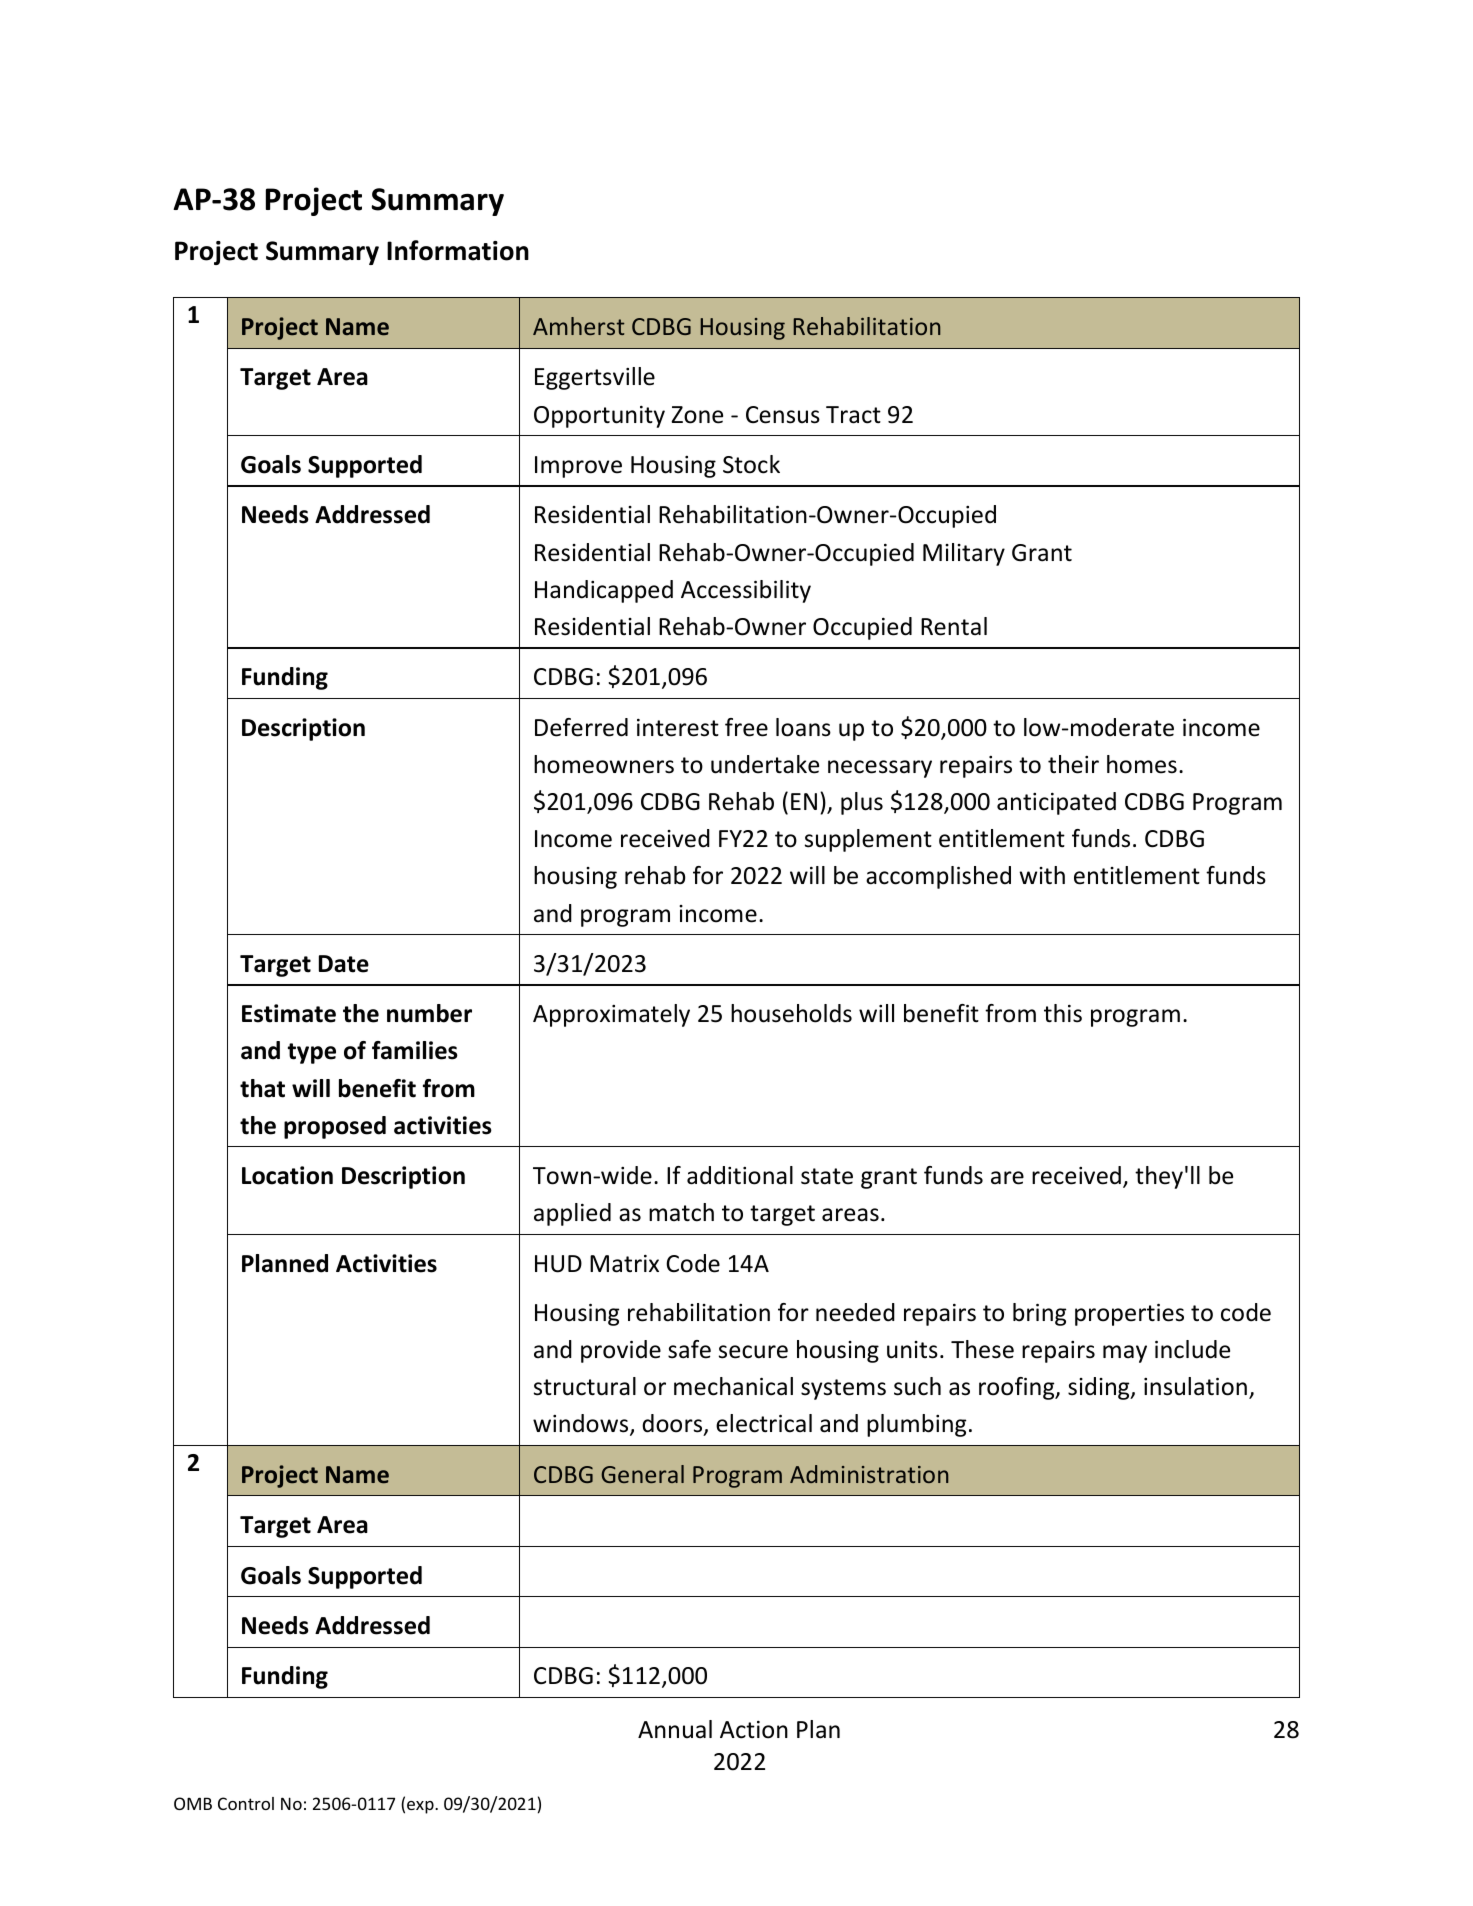  Describe the element at coordinates (1063, 1013) in the page. I see `this` at that location.
